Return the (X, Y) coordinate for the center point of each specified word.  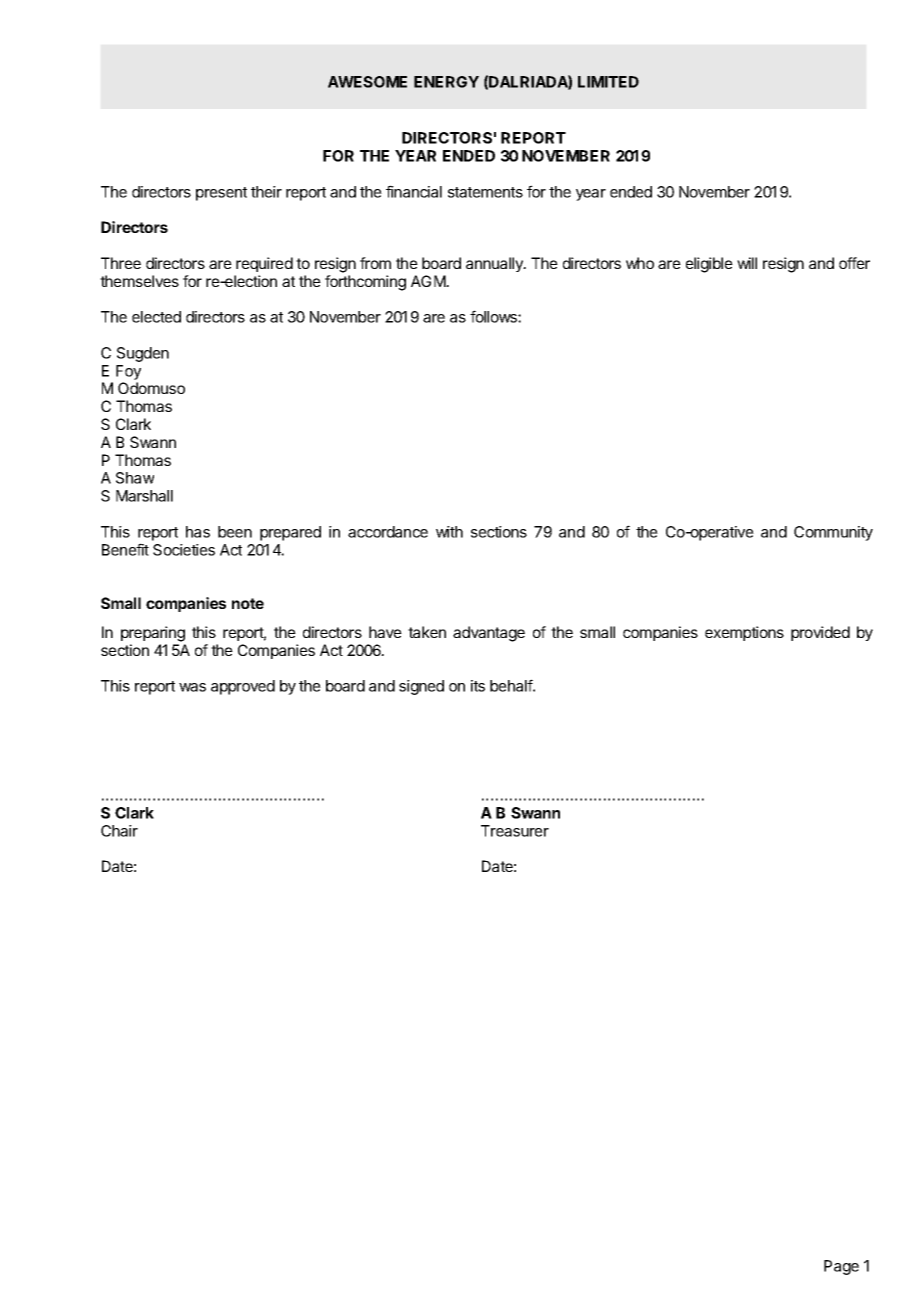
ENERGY (446, 82)
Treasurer (515, 831)
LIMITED (608, 82)
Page (841, 1267)
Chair (119, 831)
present (221, 194)
